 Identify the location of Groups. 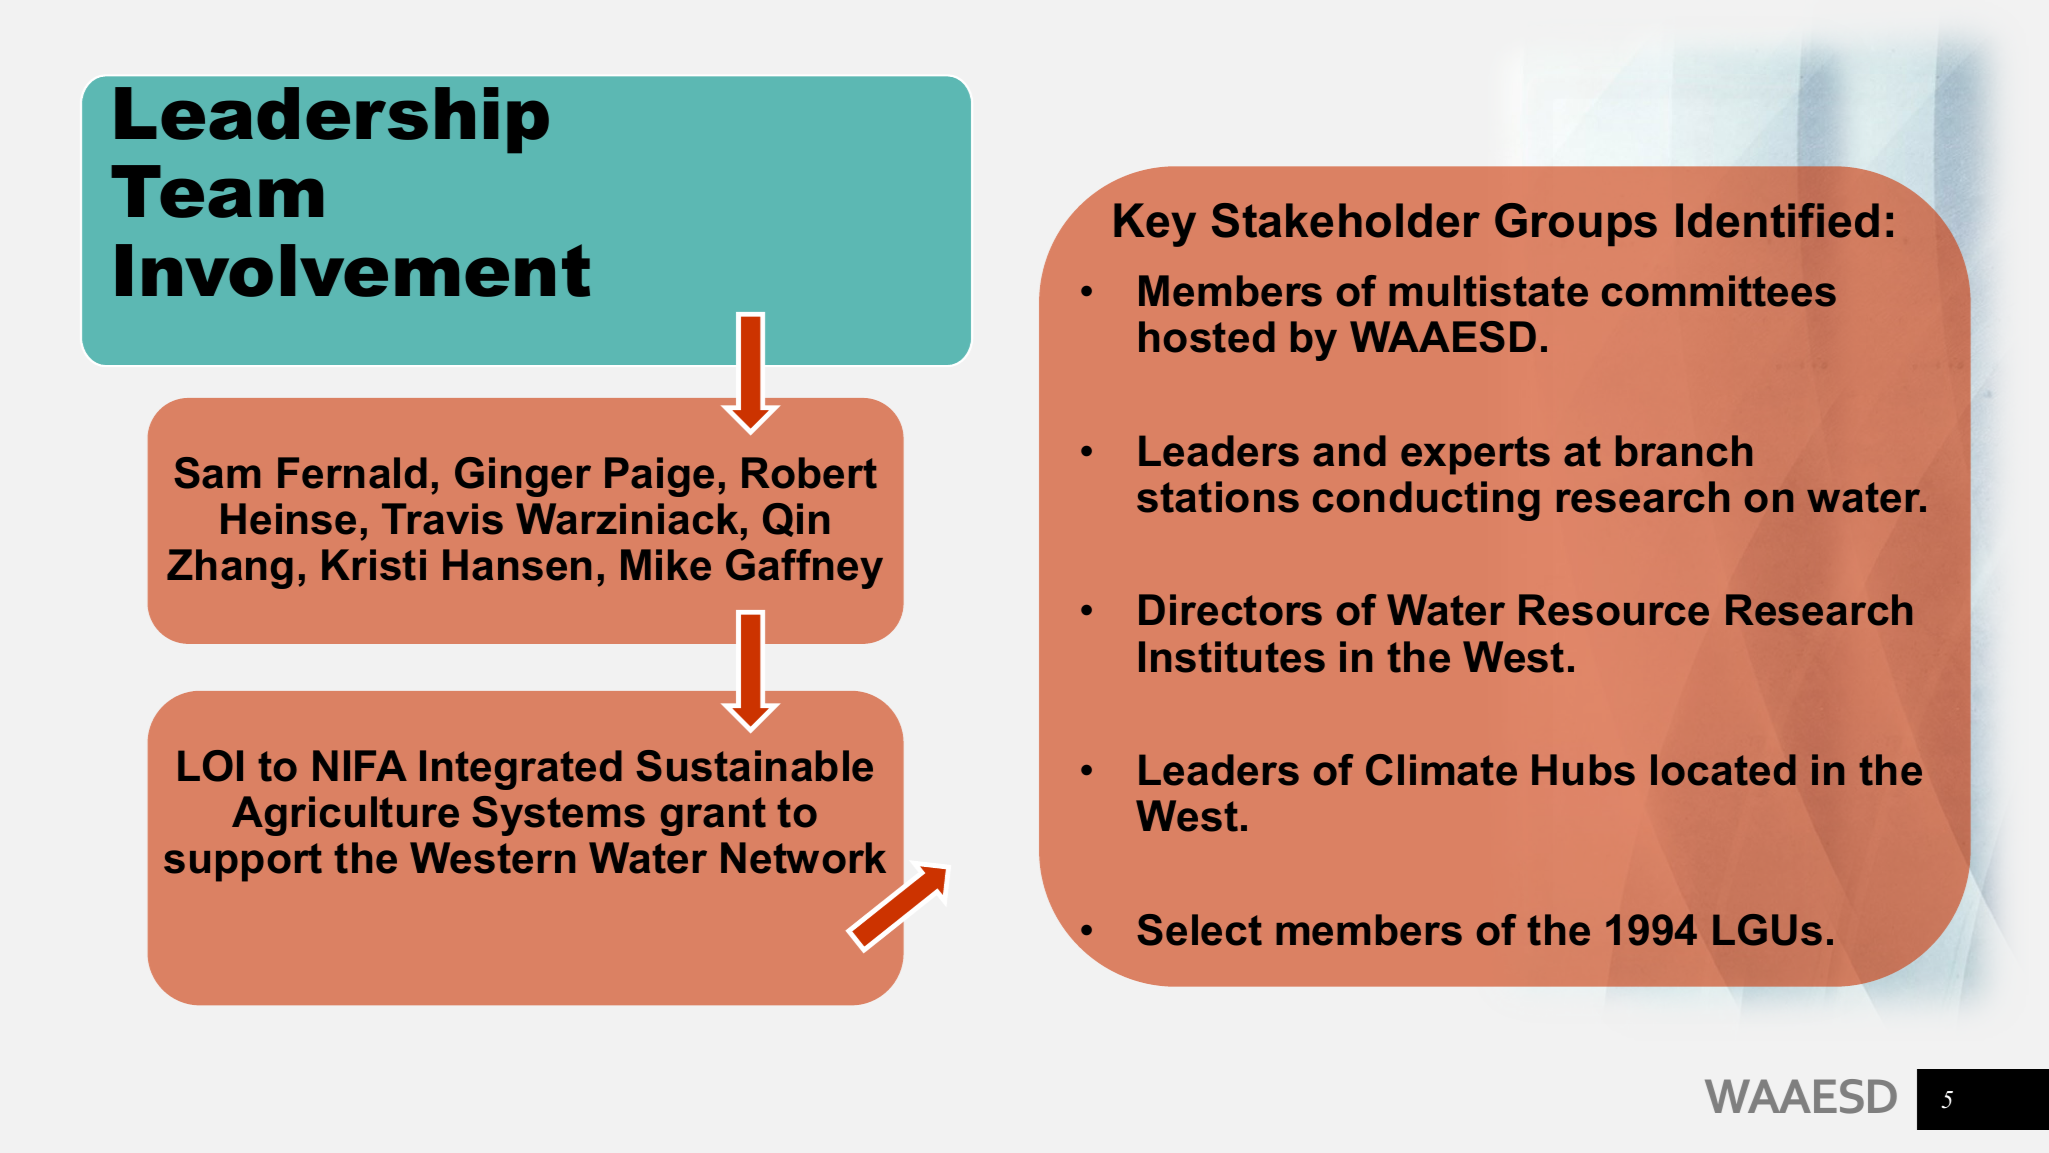
(1576, 224).
